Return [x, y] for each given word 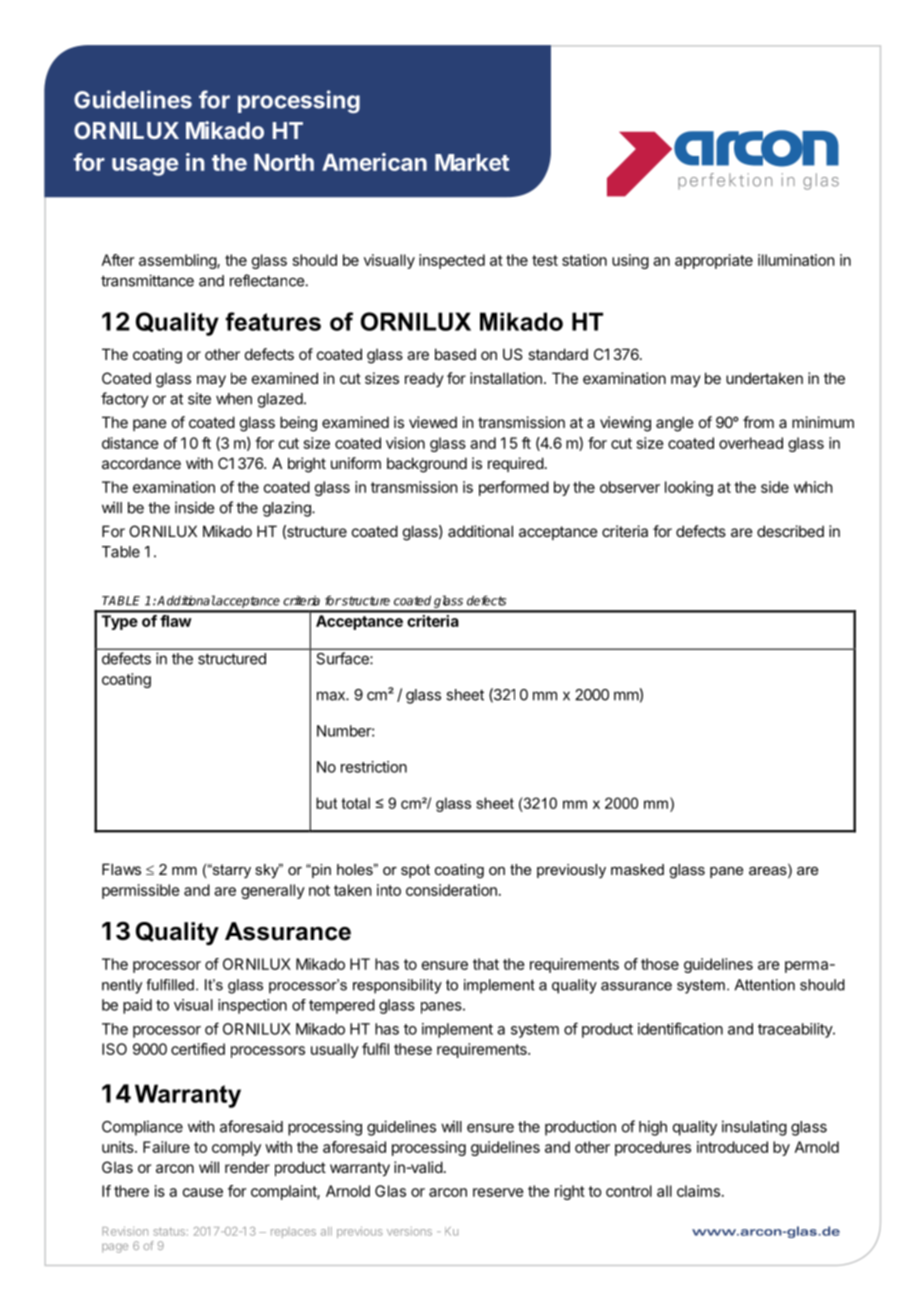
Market [472, 162]
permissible [141, 891]
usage [145, 167]
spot [415, 871]
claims [698, 1191]
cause [203, 1192]
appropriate [714, 261]
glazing [288, 509]
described [790, 531]
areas [769, 871]
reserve [498, 1192]
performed [514, 488]
